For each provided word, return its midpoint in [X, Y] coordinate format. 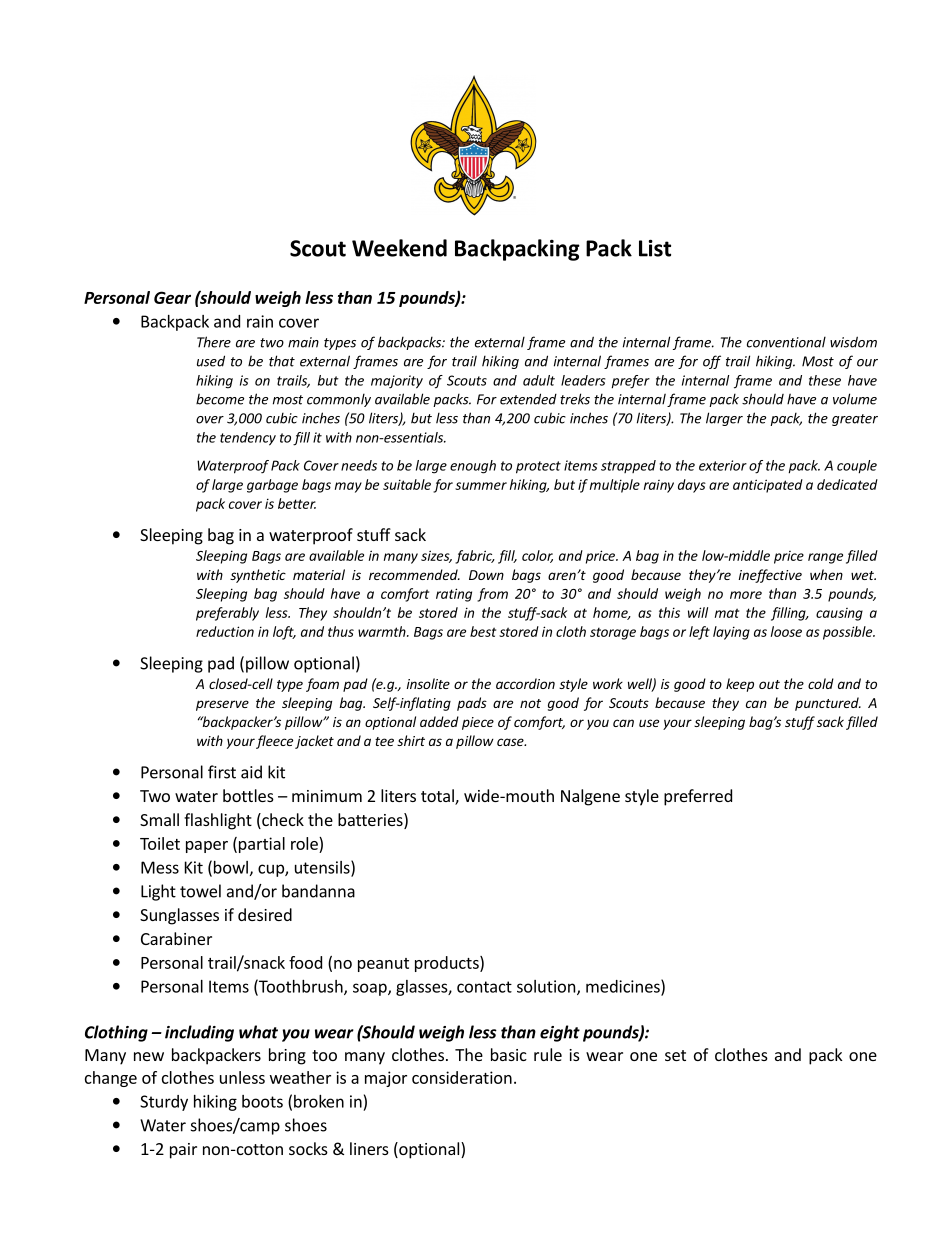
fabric [475, 557]
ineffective [770, 576]
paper [207, 847]
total [438, 797]
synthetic [258, 576]
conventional [786, 342]
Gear [172, 297]
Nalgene [590, 797]
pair [183, 1151]
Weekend [399, 248]
